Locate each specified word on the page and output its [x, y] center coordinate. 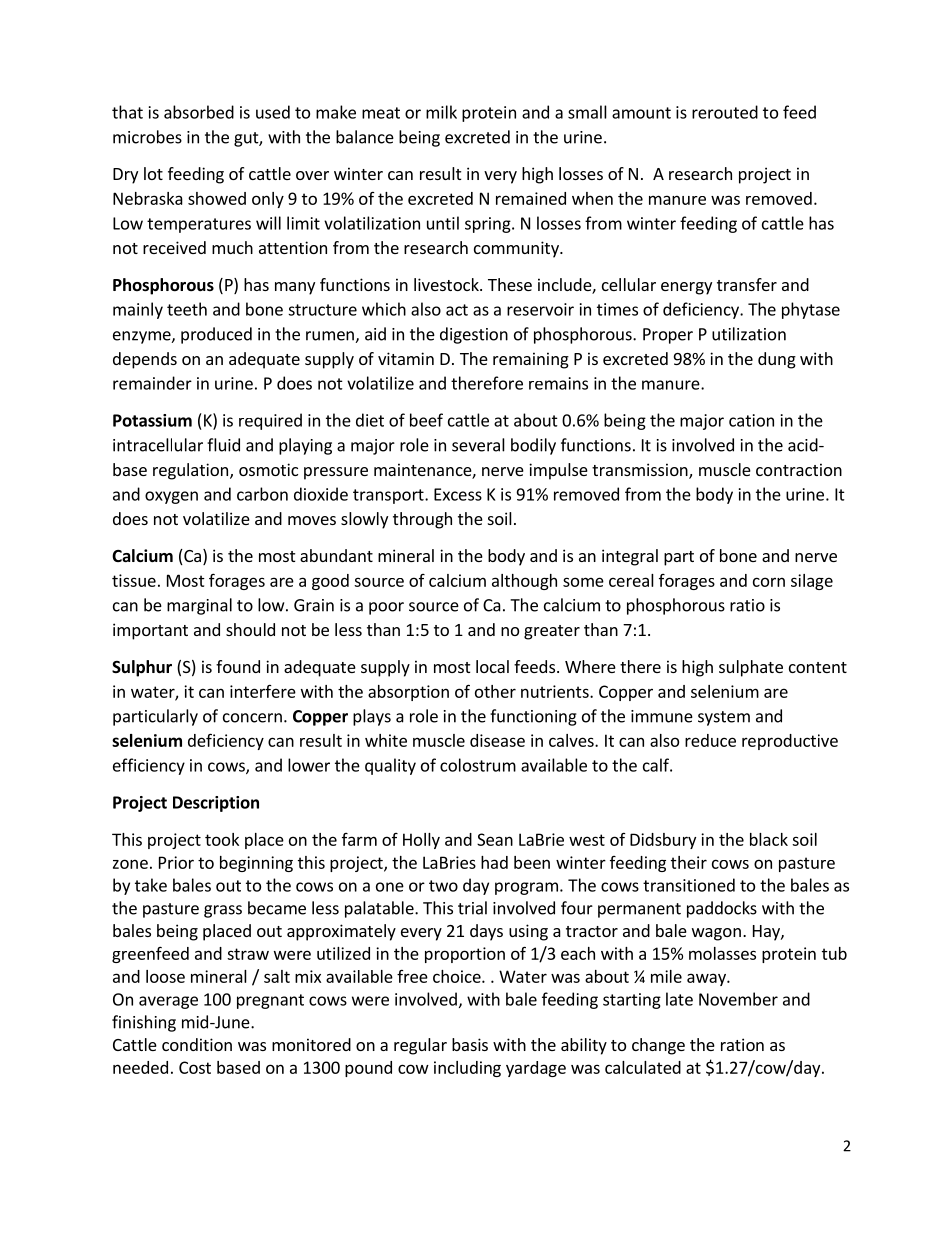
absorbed [199, 112]
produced [216, 335]
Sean [495, 839]
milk [441, 112]
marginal [199, 606]
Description [216, 804]
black [769, 839]
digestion [474, 335]
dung [777, 360]
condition [197, 1044]
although [524, 582]
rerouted [725, 112]
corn [769, 582]
